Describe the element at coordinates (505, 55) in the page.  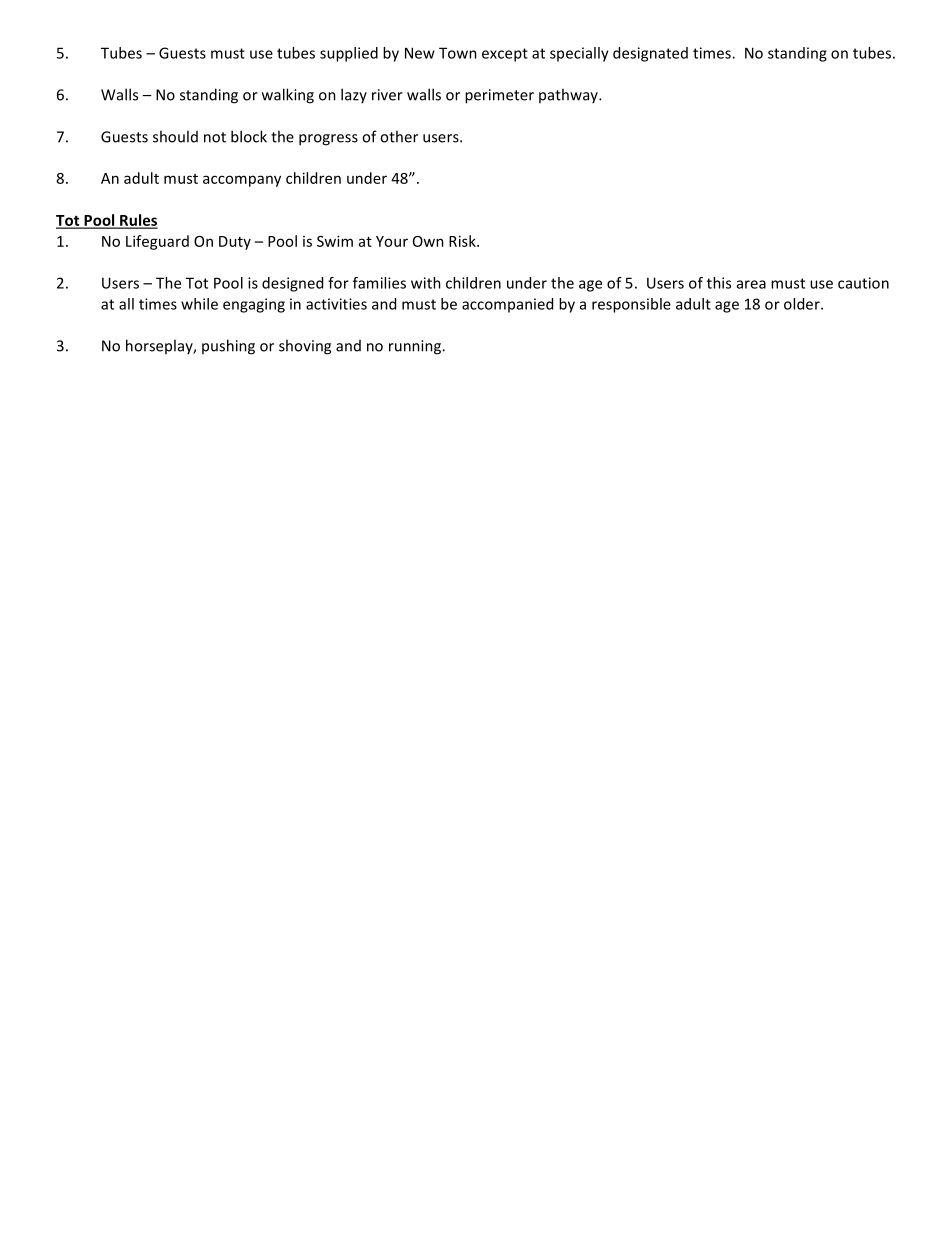
I see `except` at that location.
